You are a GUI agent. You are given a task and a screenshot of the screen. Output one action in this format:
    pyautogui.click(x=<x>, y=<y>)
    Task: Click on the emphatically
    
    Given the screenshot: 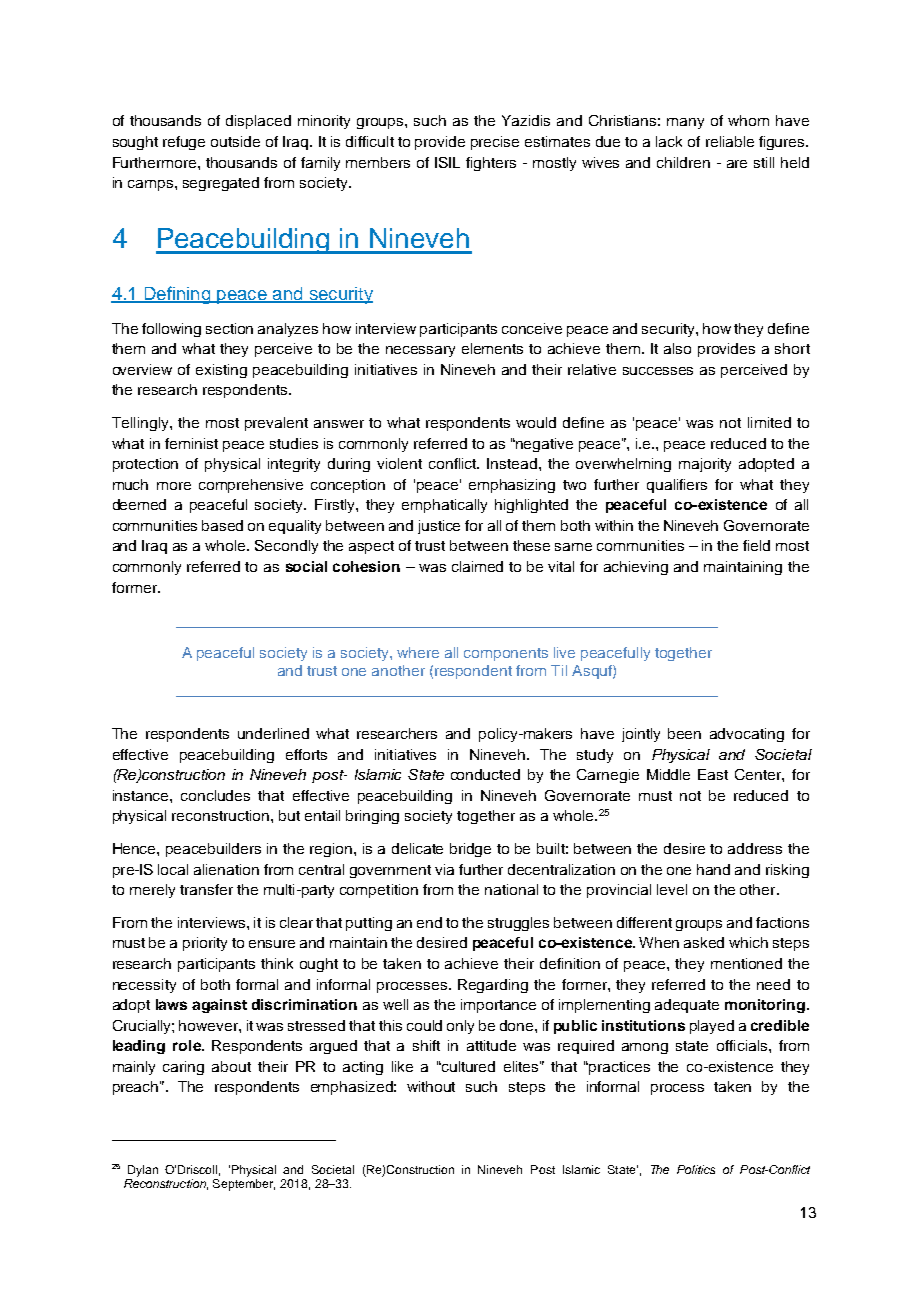 What is the action you would take?
    pyautogui.click(x=444, y=506)
